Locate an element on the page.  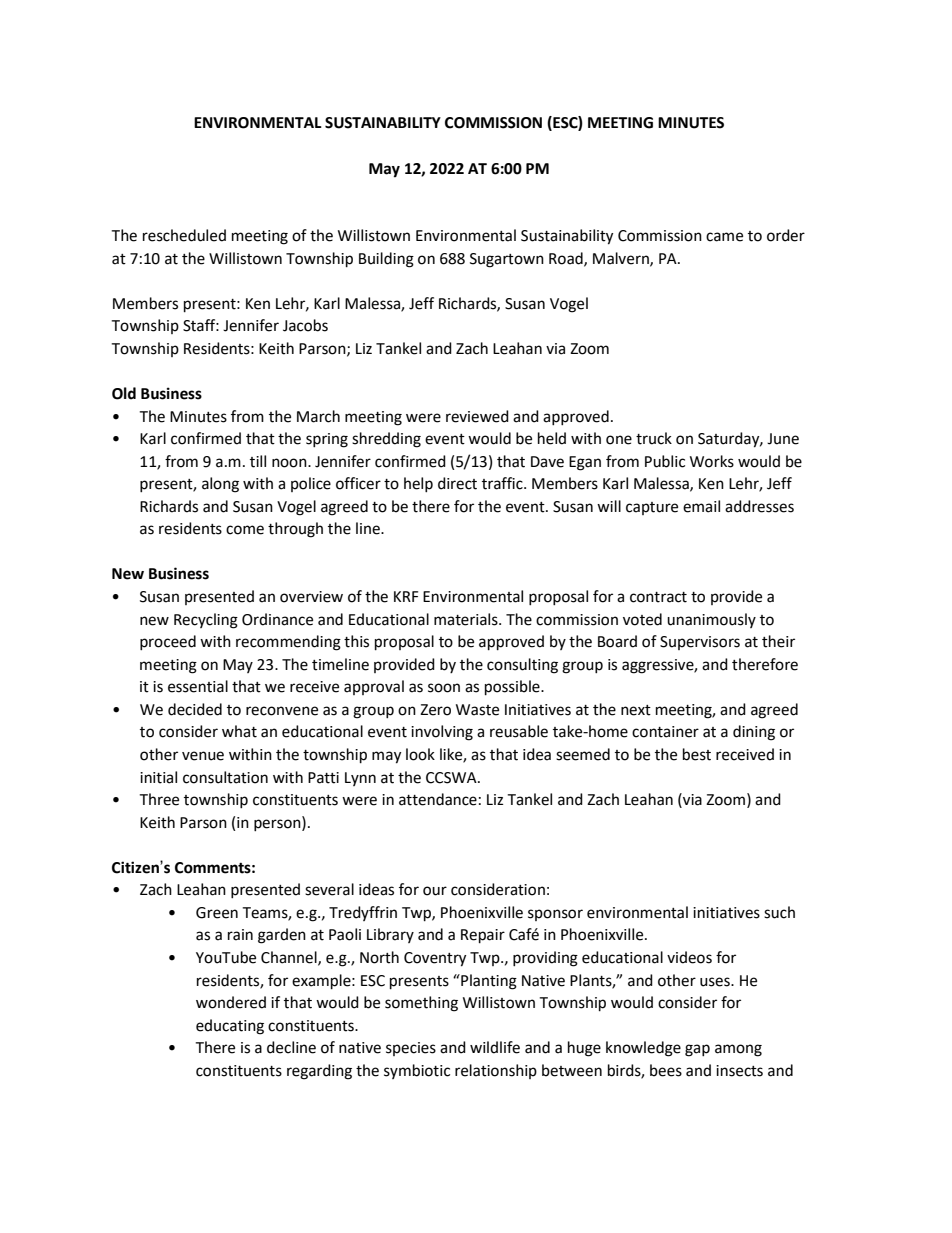
wildlife is located at coordinates (495, 1047).
